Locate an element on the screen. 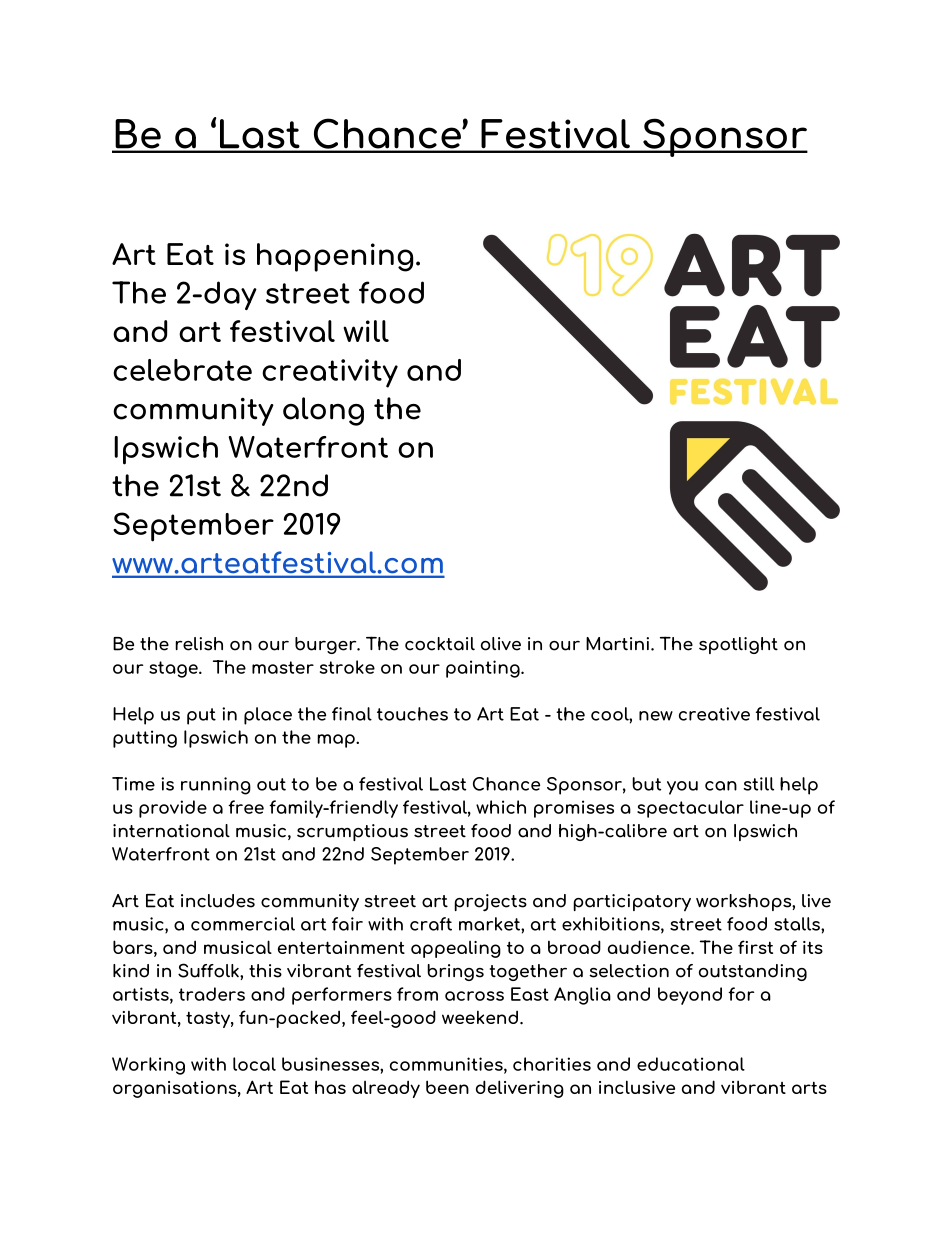 This screenshot has height=1233, width=952. happening is located at coordinates (335, 257).
